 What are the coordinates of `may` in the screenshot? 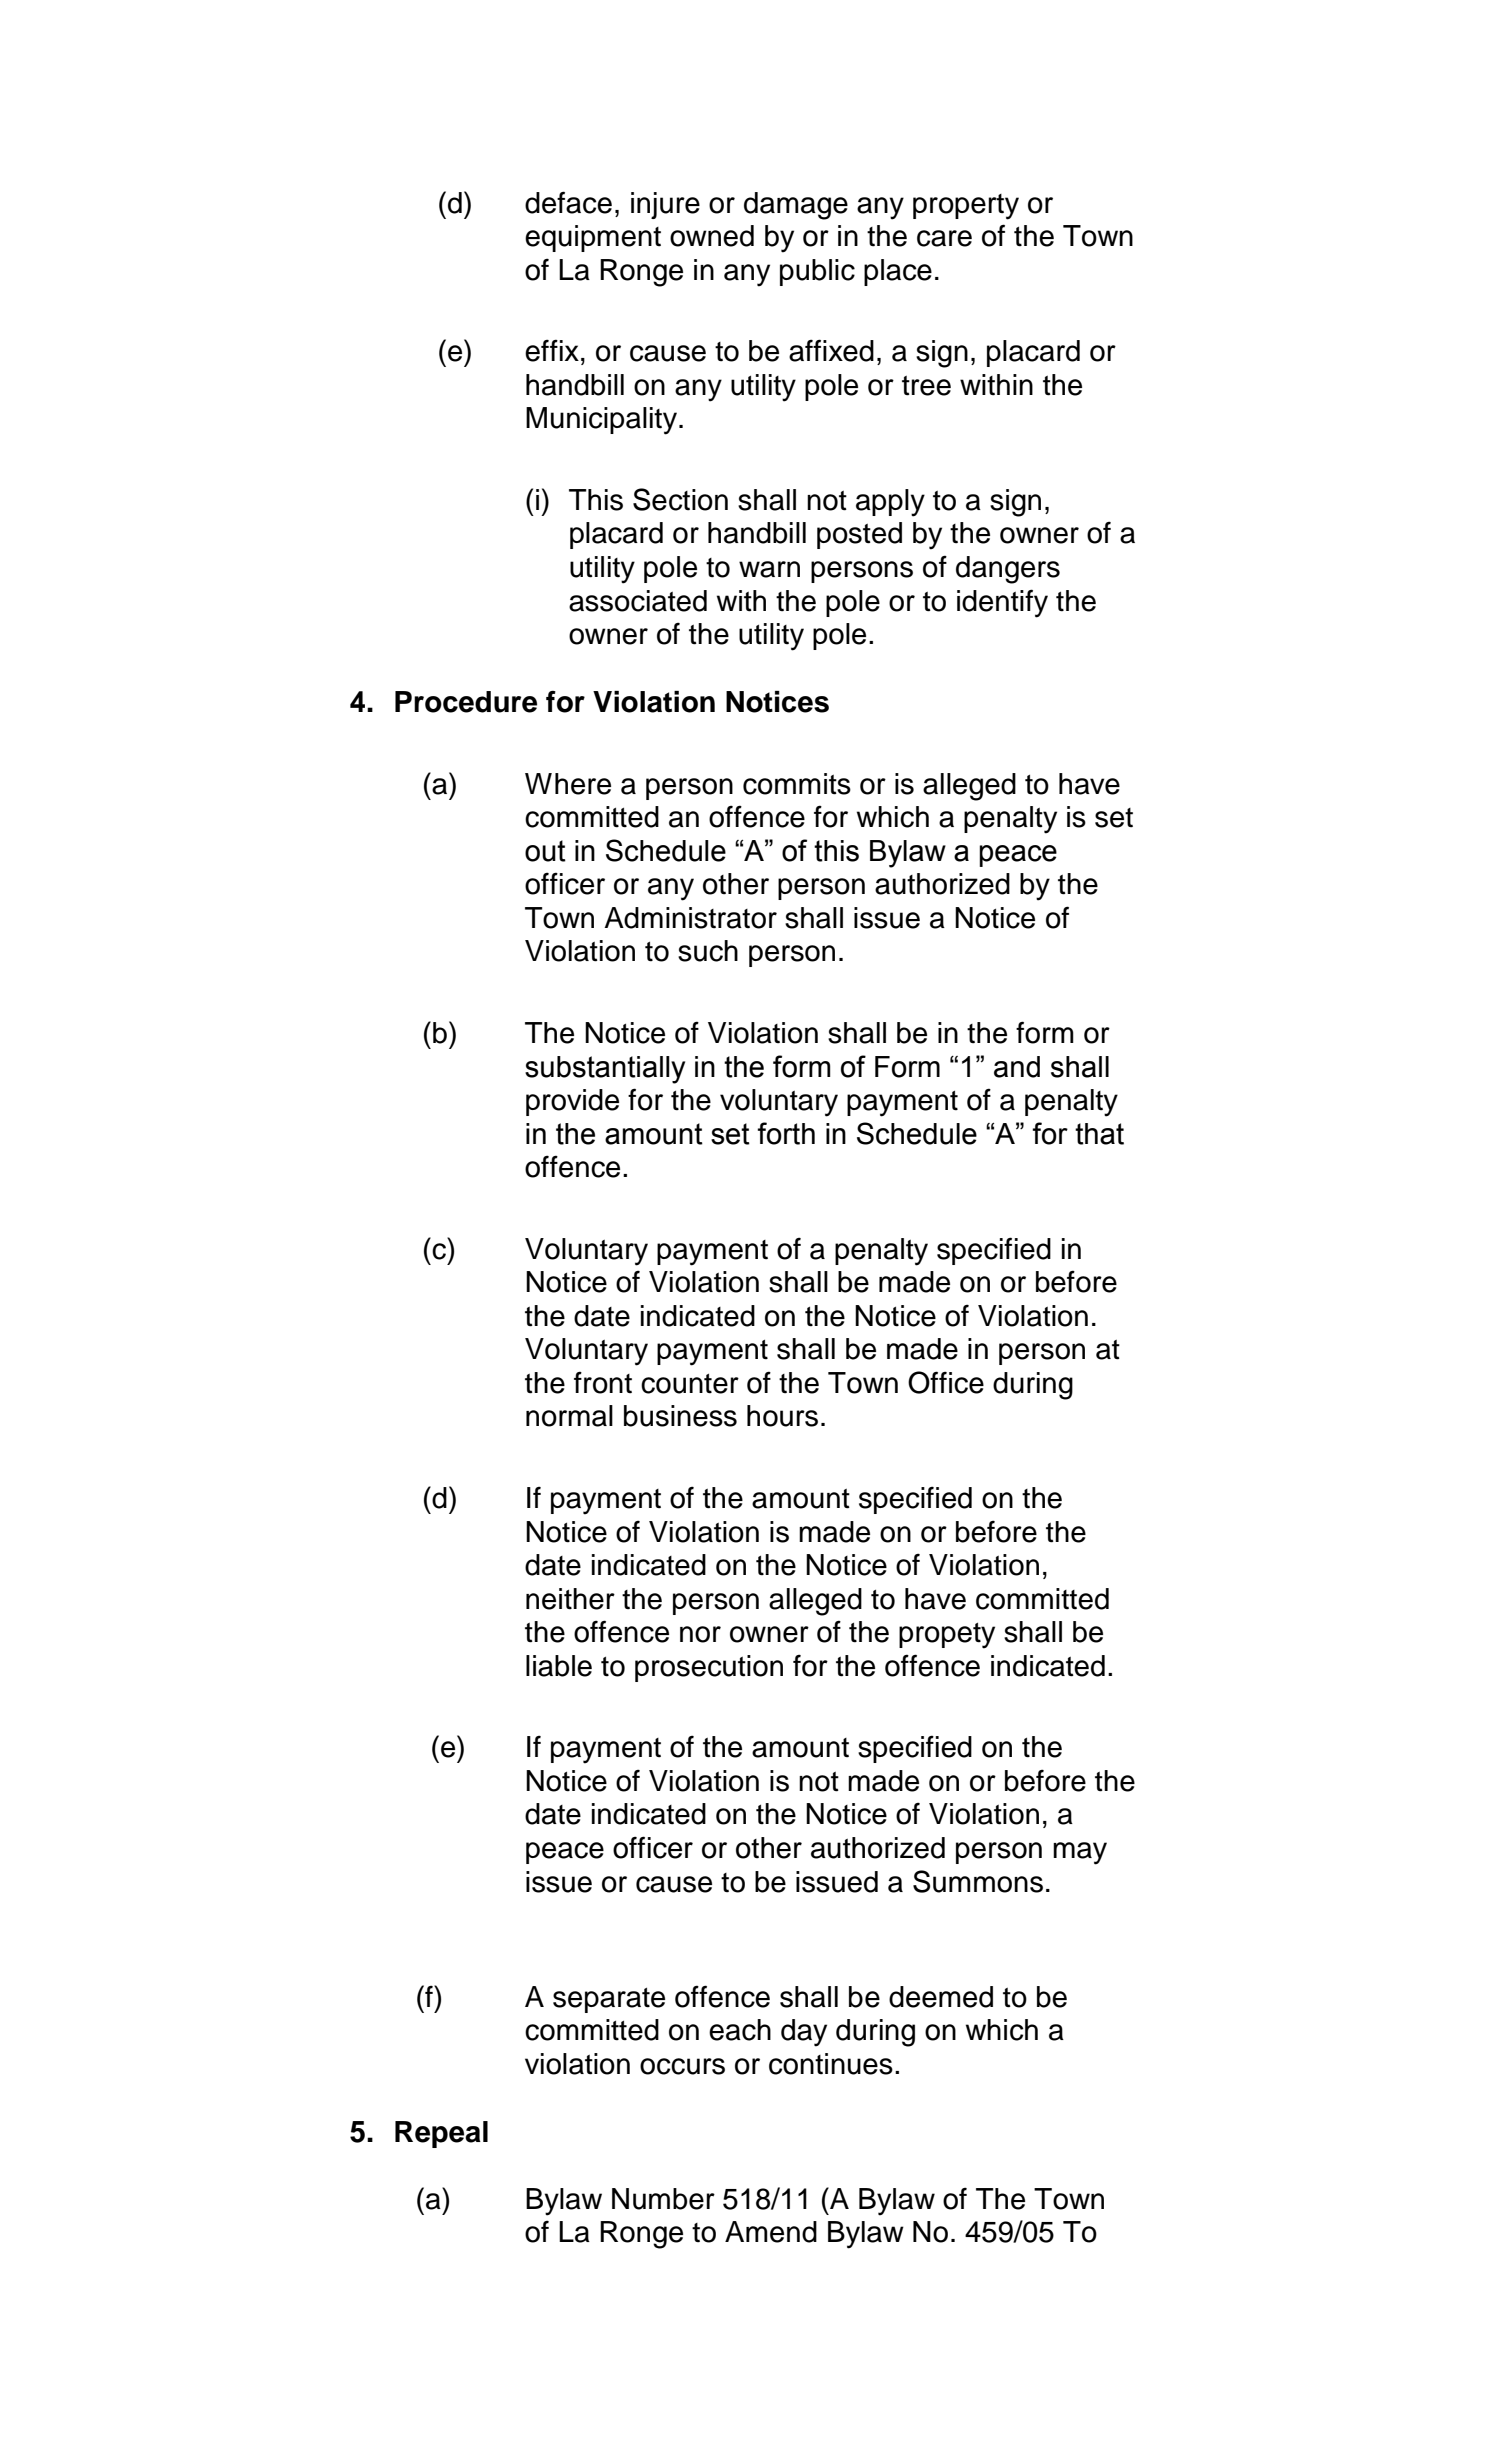 It's located at (1080, 1853).
